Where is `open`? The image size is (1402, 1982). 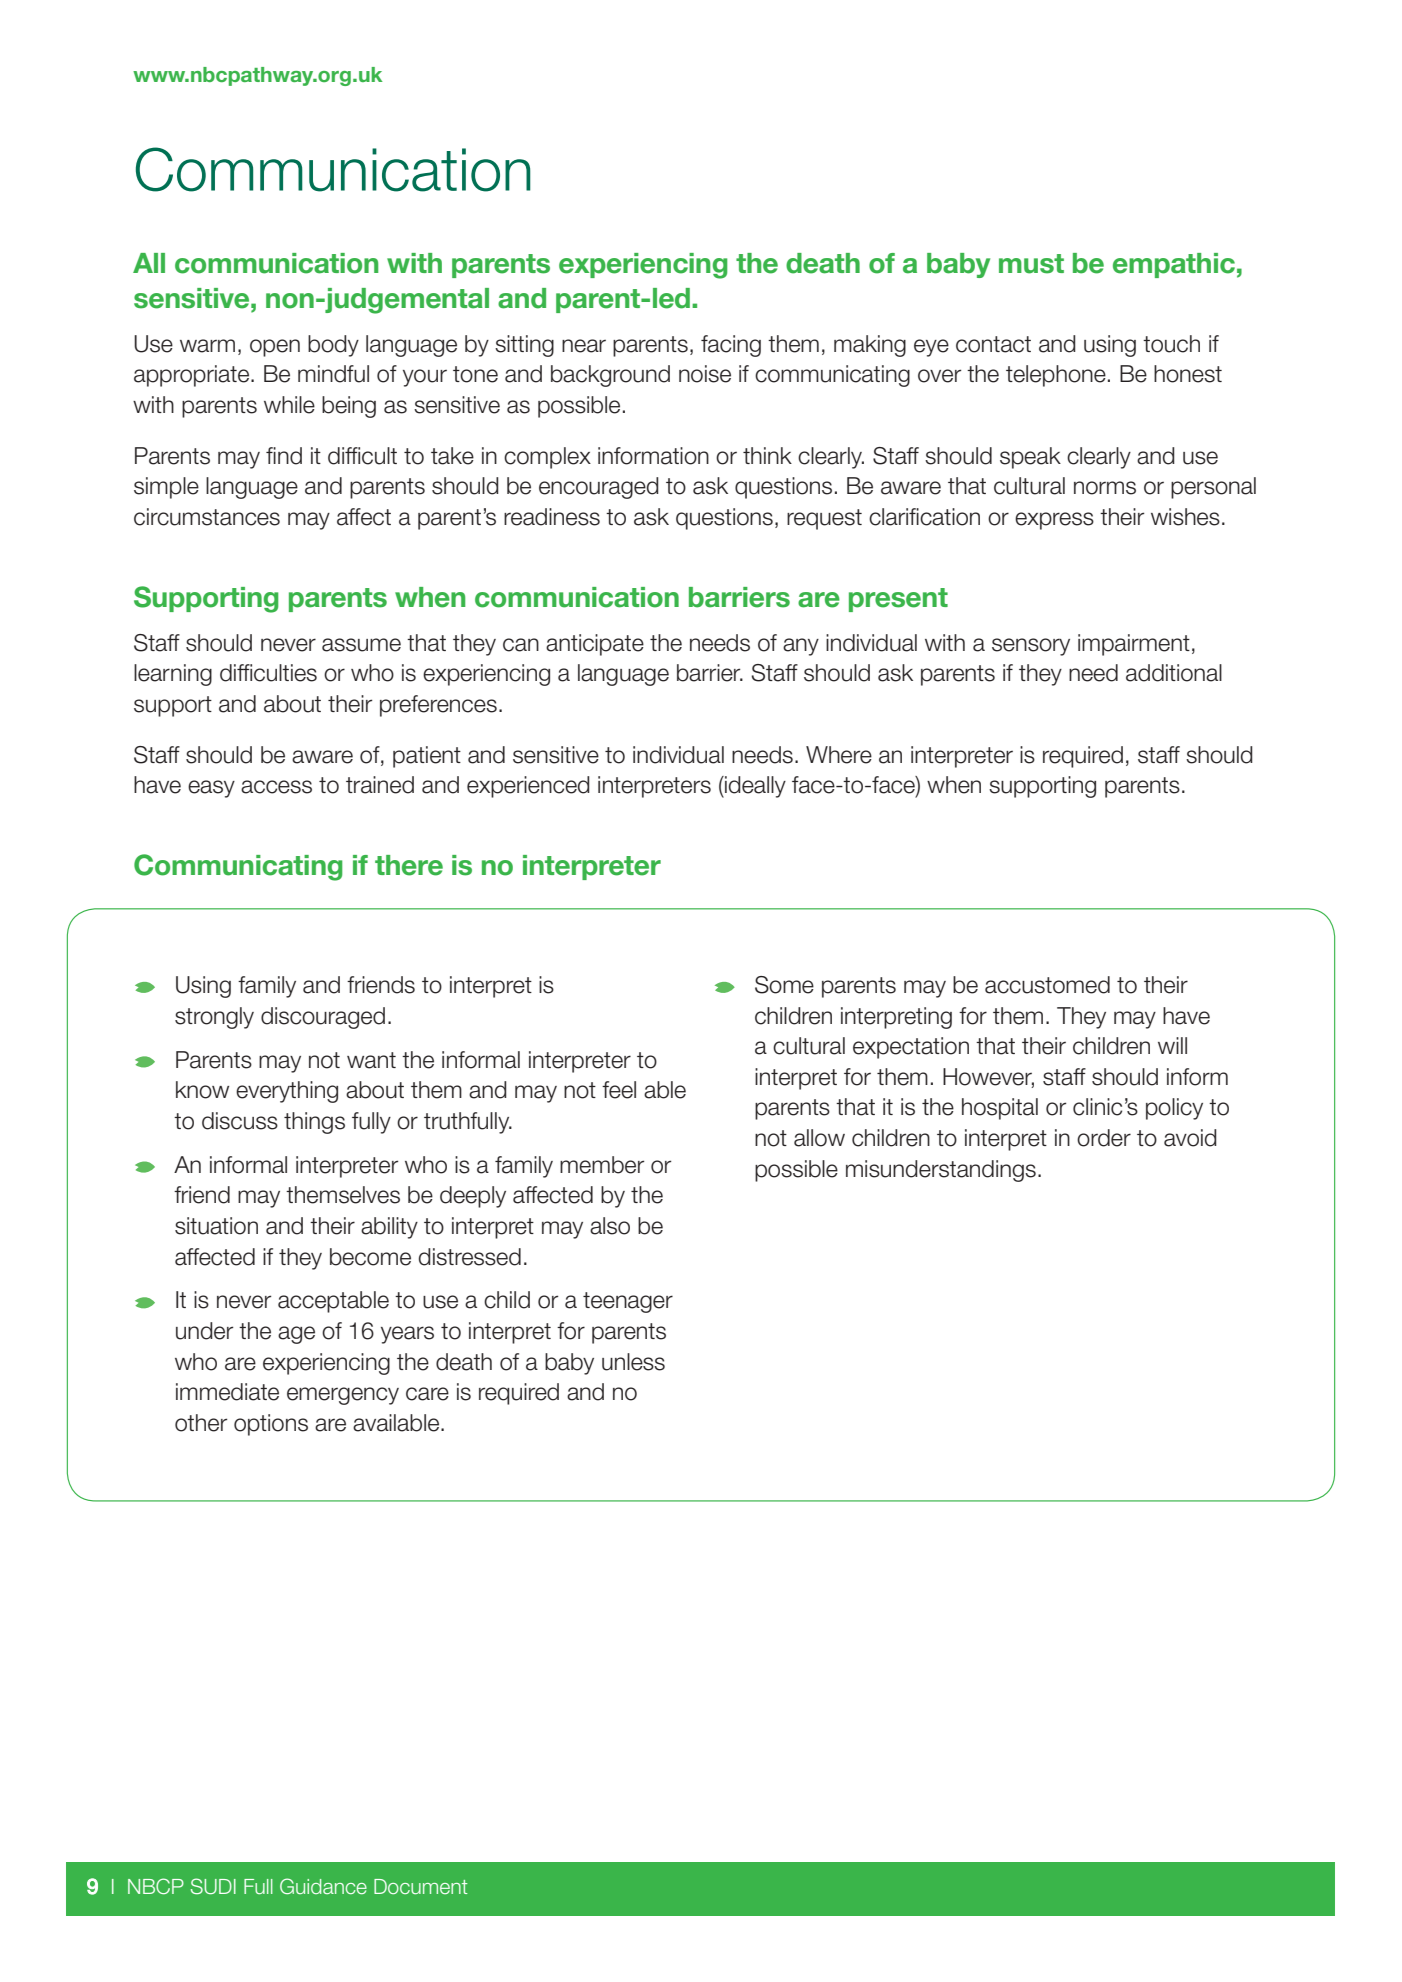
open is located at coordinates (275, 348).
